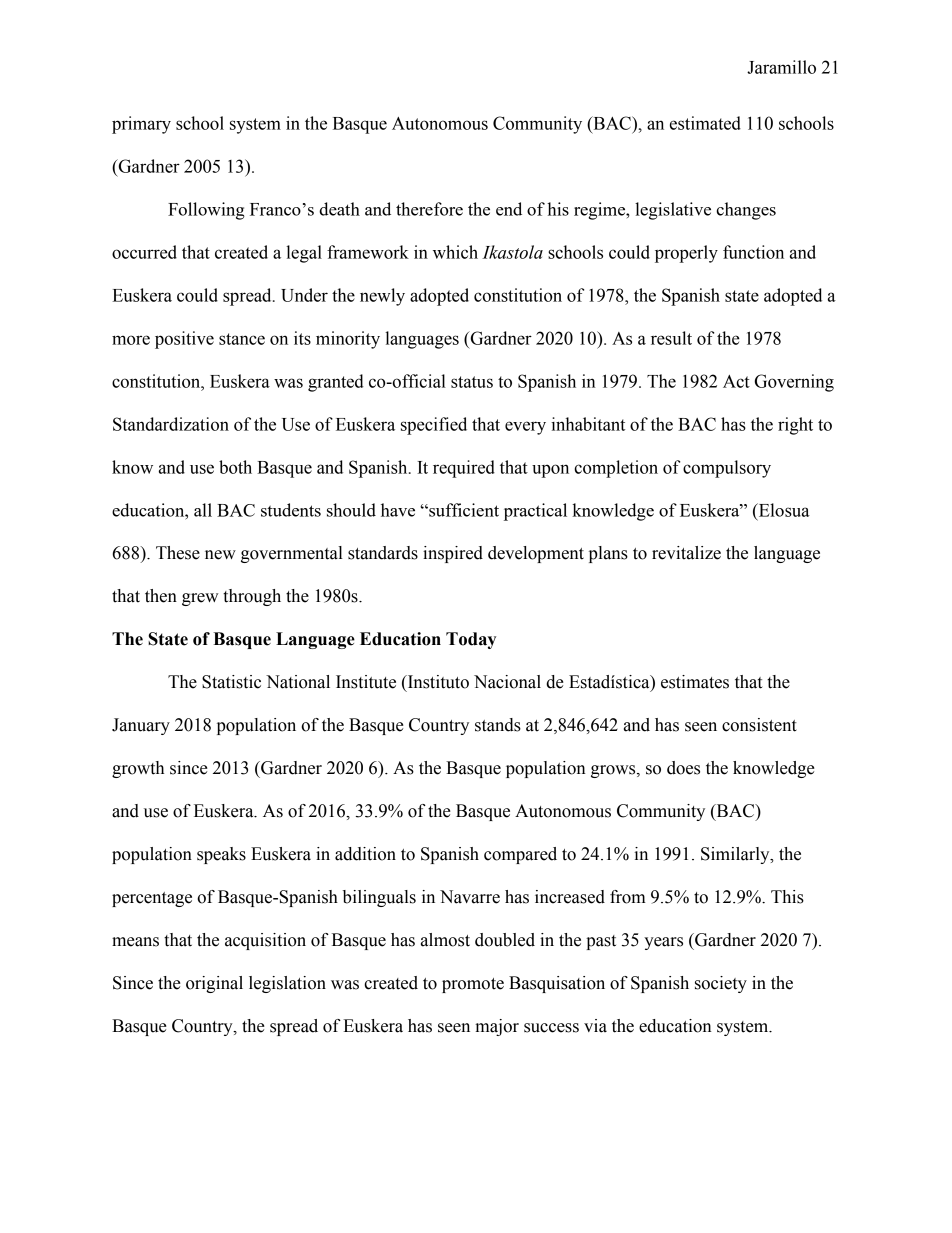 The width and height of the page is (952, 1233). What do you see at coordinates (498, 725) in the page?
I see `stands` at bounding box center [498, 725].
